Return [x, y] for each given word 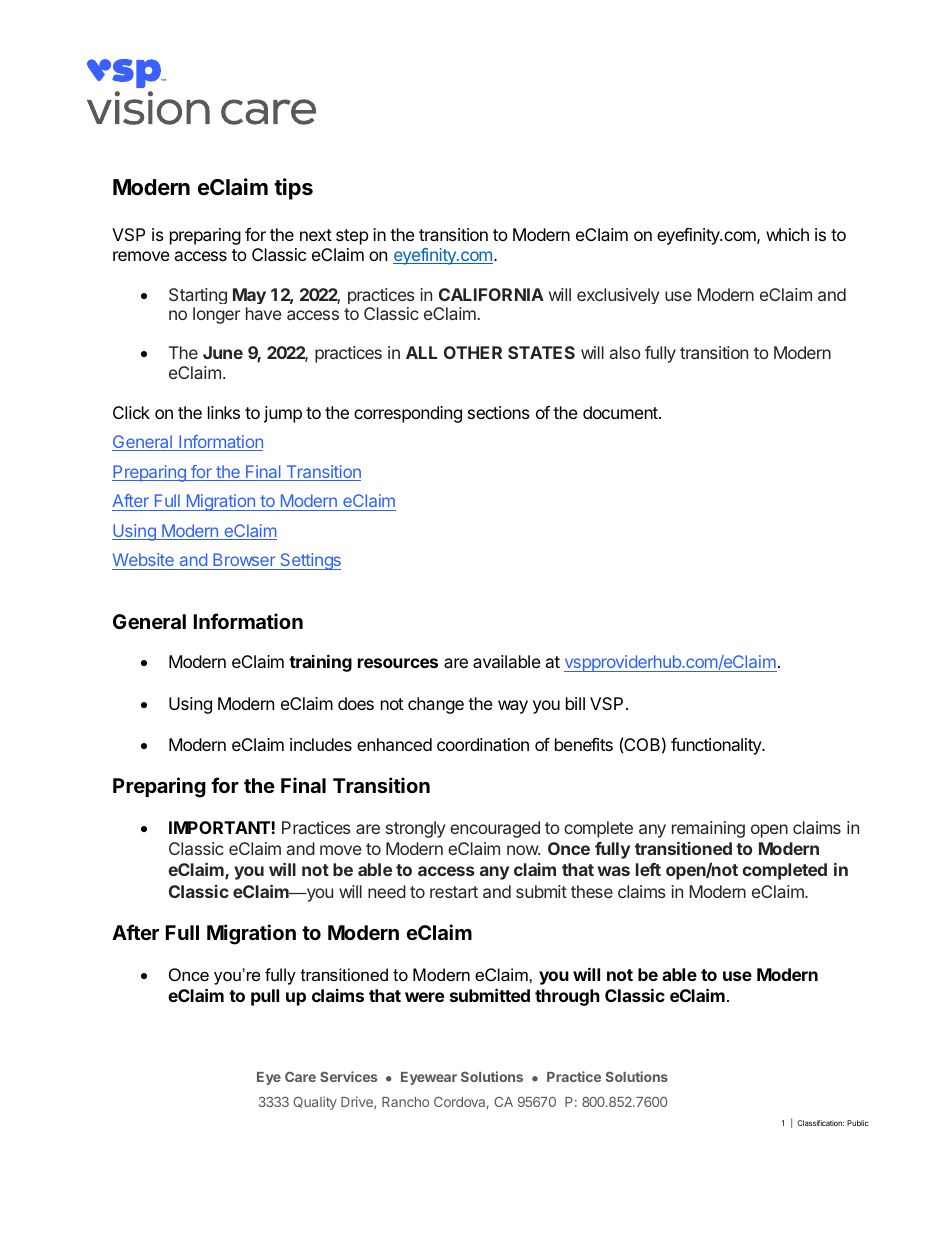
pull [265, 997]
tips [293, 189]
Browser [244, 561]
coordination [483, 744]
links [224, 412]
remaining [708, 829]
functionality [717, 746]
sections [499, 412]
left [648, 869]
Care [300, 1077]
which [787, 234]
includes [321, 744]
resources [398, 663]
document [620, 412]
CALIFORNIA [491, 294]
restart [454, 892]
